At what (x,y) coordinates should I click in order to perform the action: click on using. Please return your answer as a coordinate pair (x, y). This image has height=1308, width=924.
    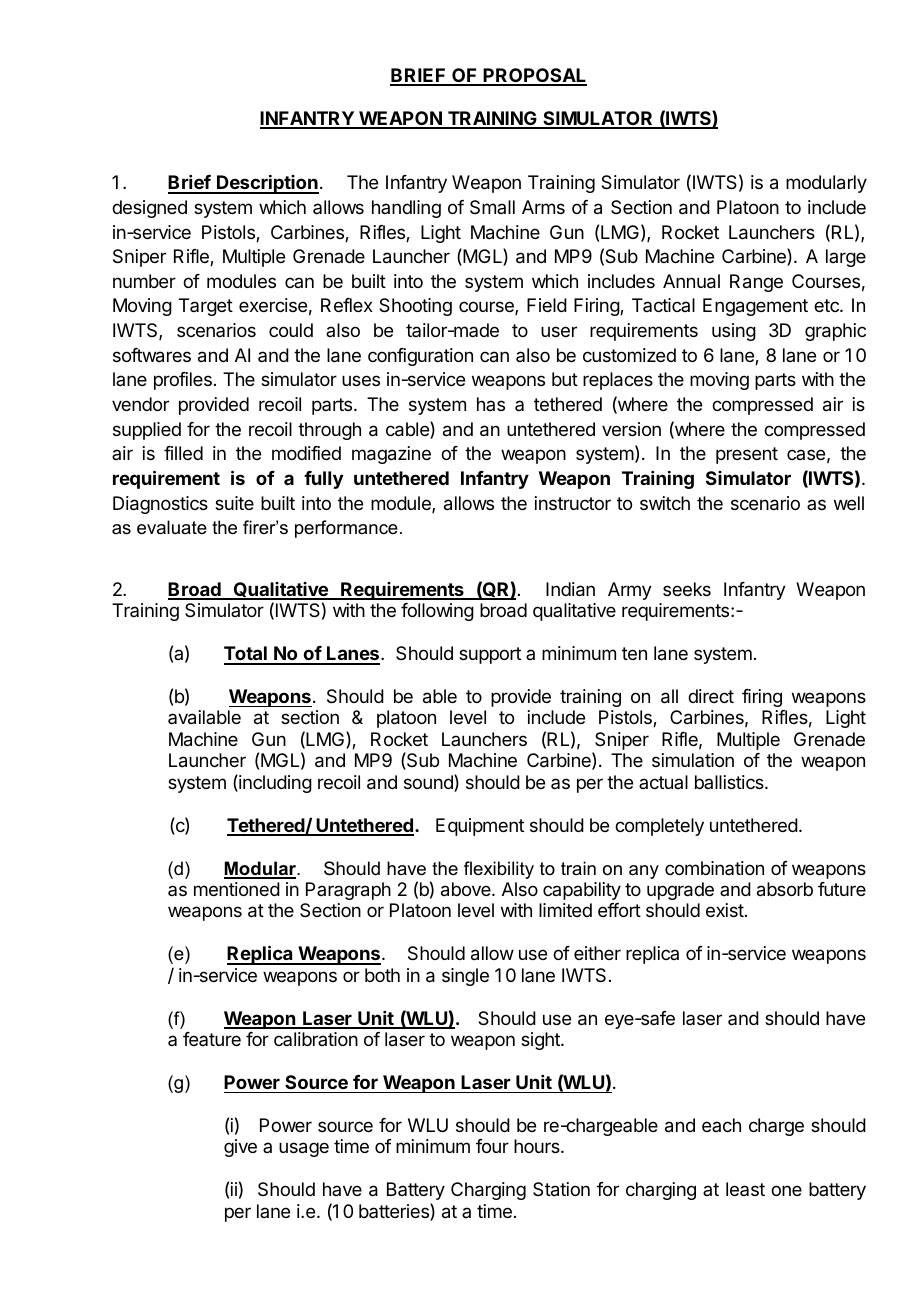
    Looking at the image, I should click on (734, 332).
